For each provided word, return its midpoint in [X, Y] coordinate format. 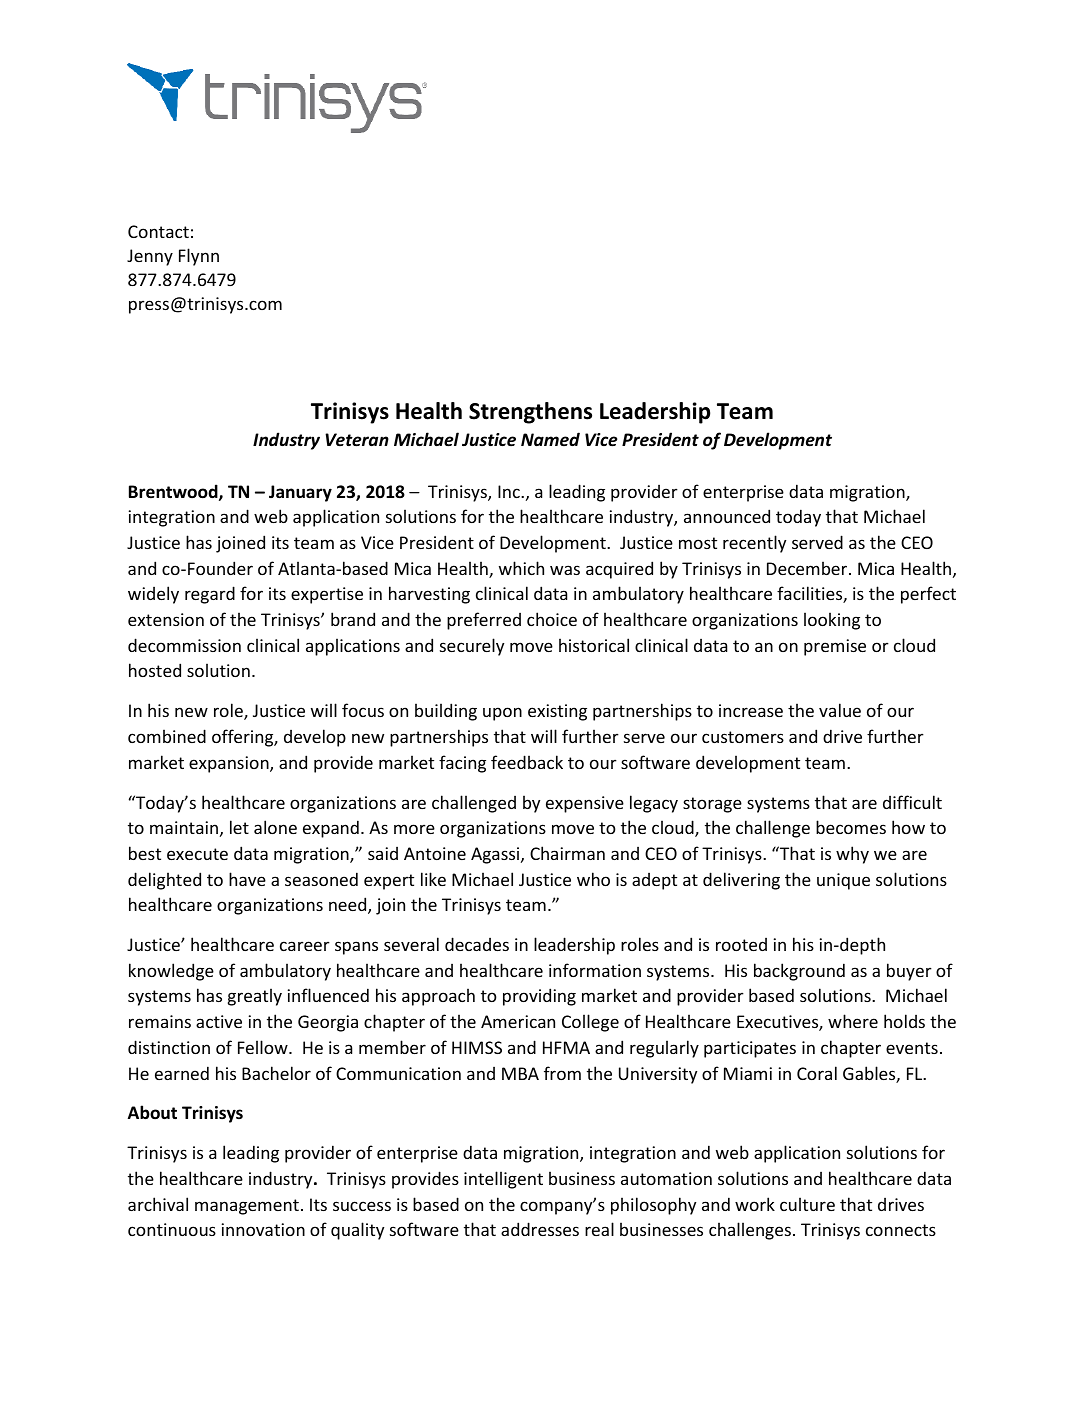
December [808, 568]
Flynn [199, 257]
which [521, 568]
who [593, 879]
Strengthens [530, 413]
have [247, 879]
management [247, 1207]
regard [210, 595]
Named [550, 439]
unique [843, 881]
